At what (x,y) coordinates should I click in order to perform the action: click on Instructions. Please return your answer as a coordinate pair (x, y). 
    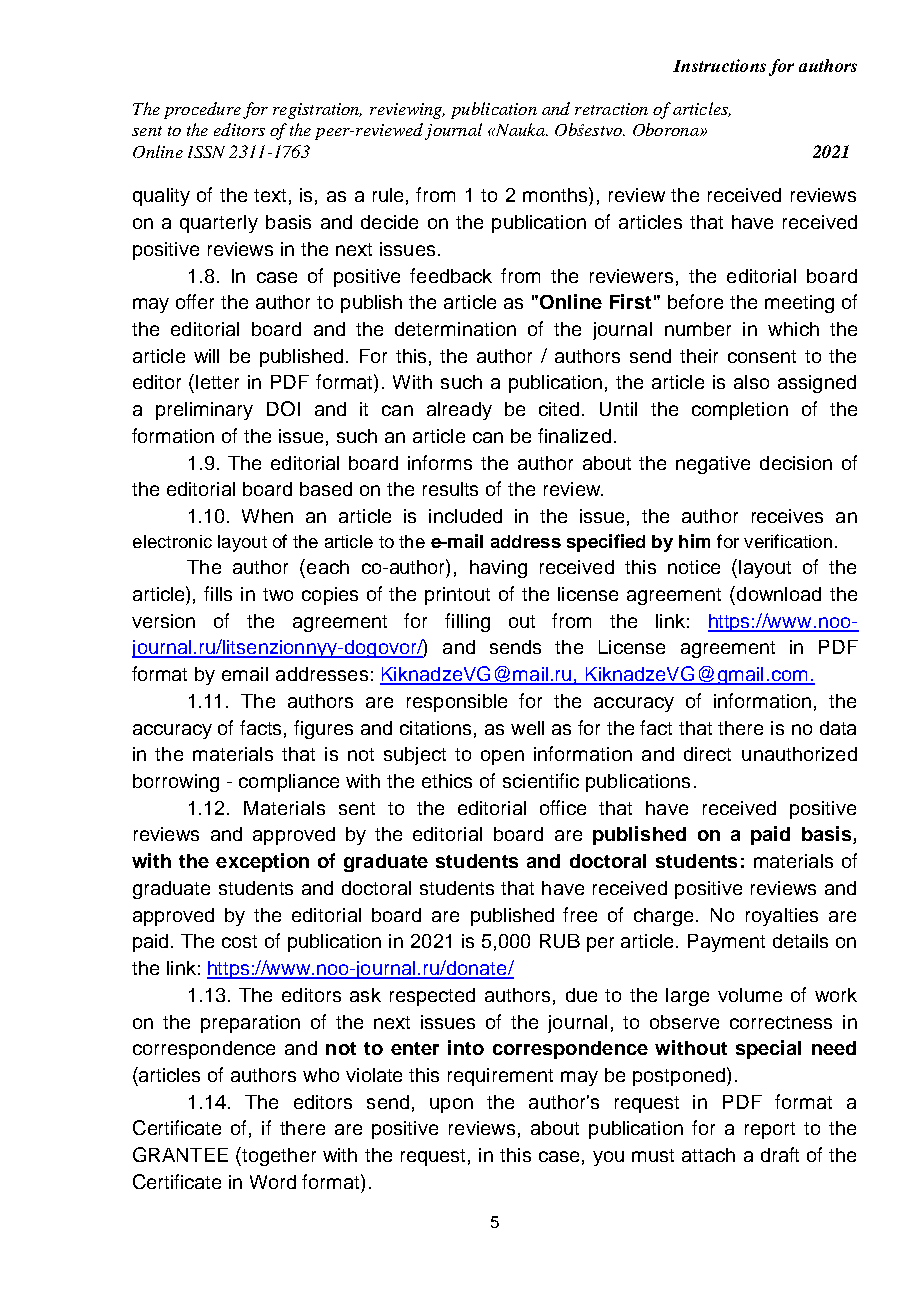
    Looking at the image, I should click on (719, 65).
